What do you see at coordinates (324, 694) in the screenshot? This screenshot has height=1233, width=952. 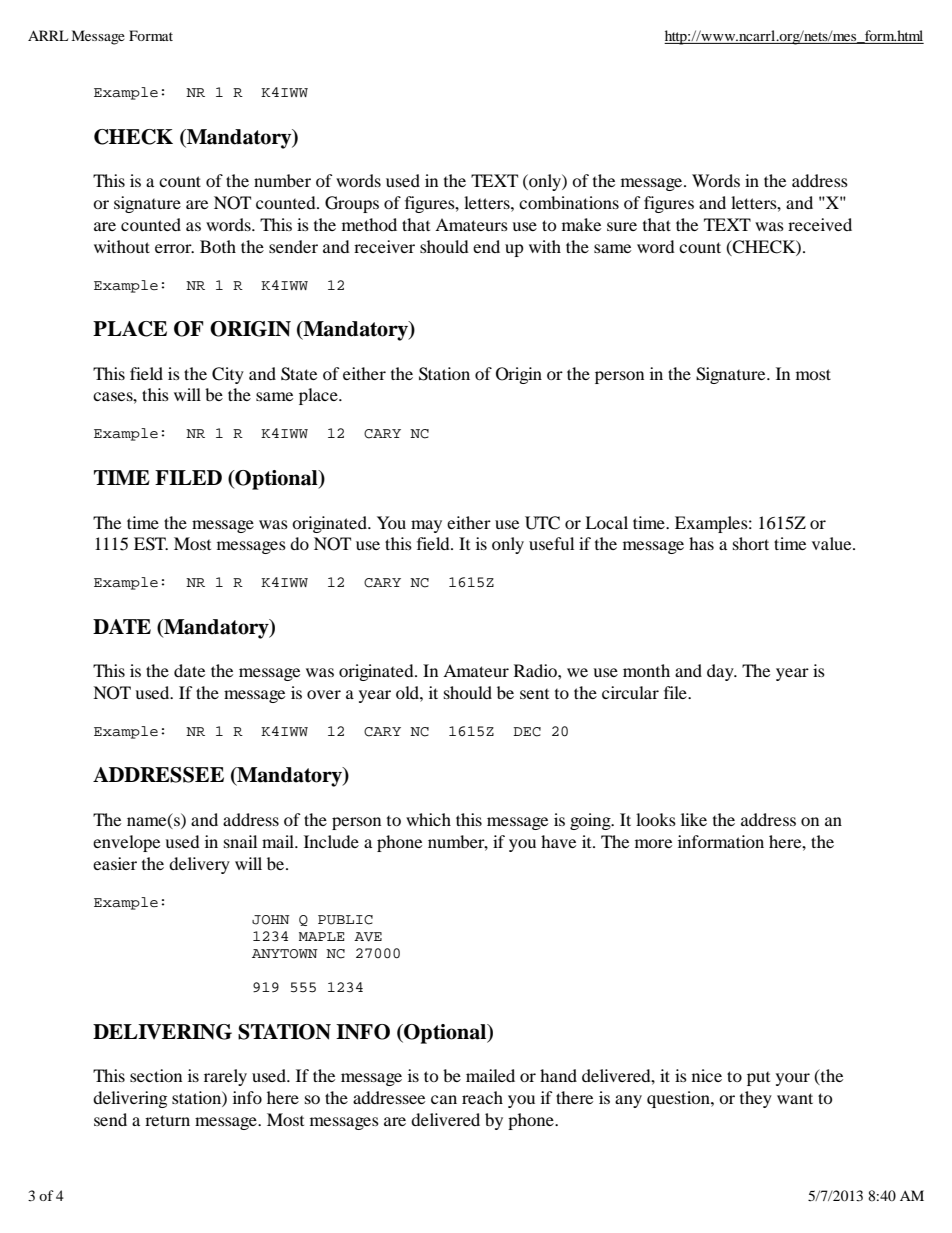 I see `over` at bounding box center [324, 694].
